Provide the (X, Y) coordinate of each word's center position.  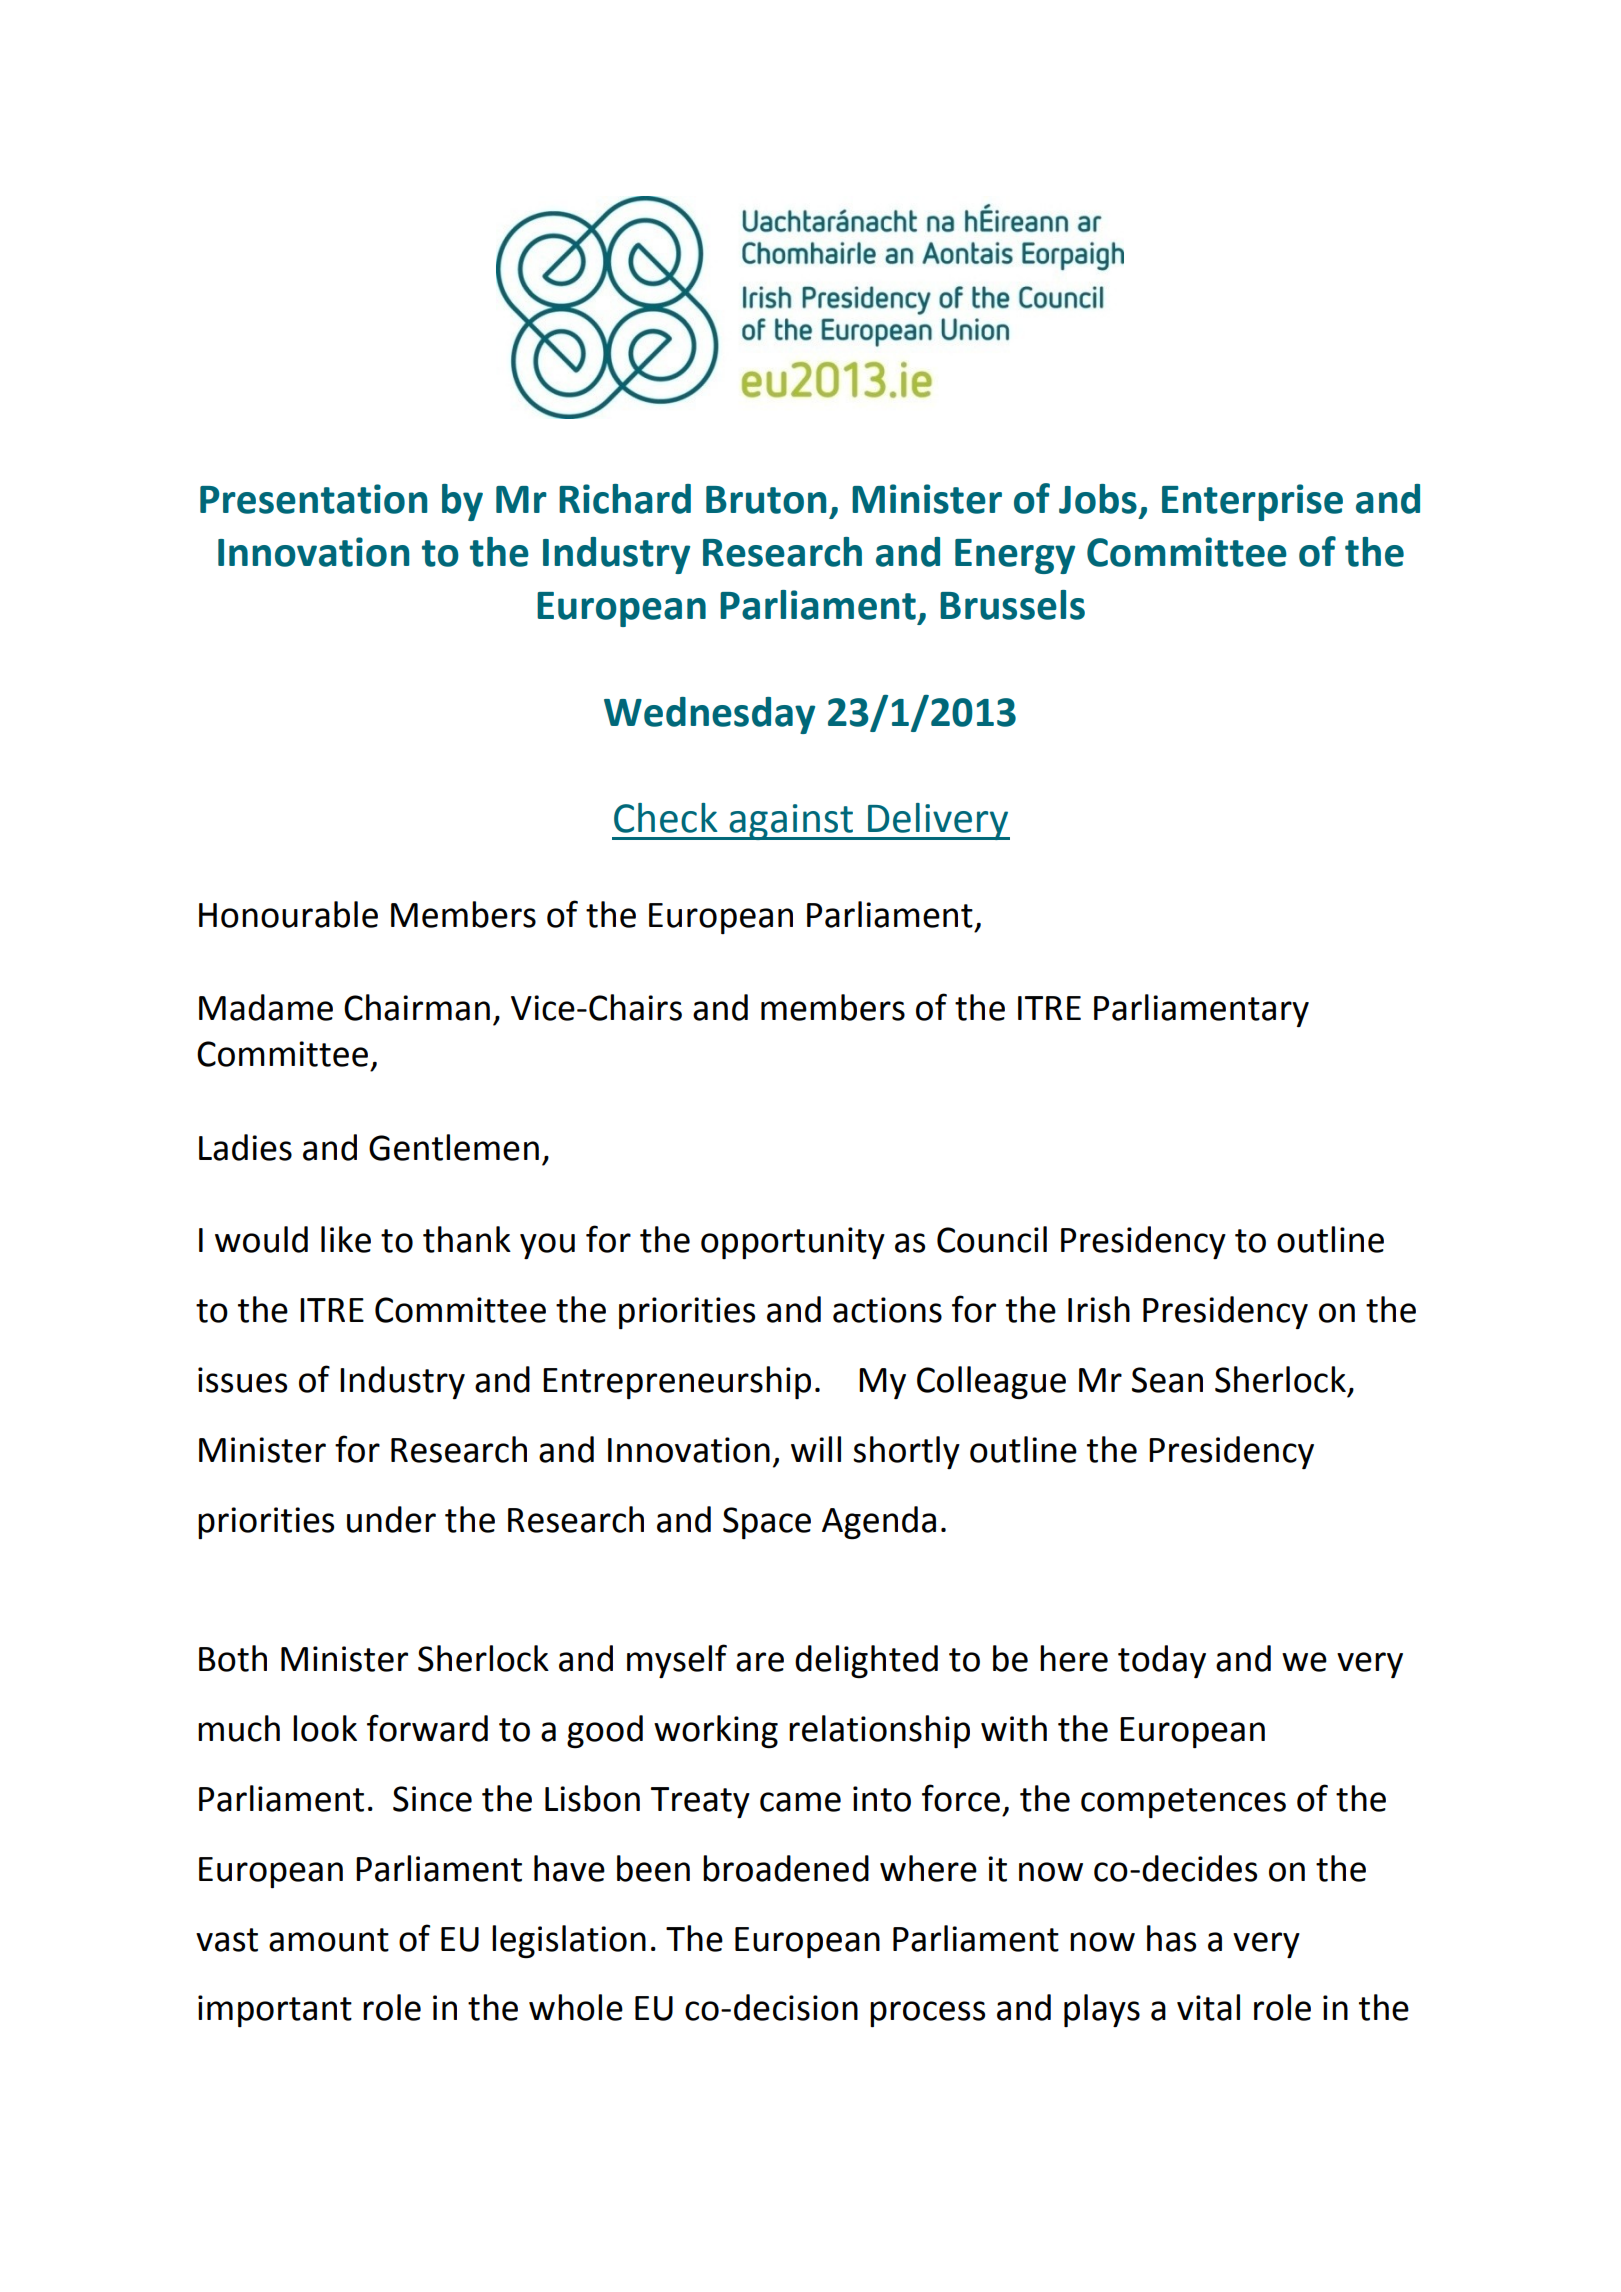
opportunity (793, 1243)
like (346, 1239)
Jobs (1098, 499)
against (791, 822)
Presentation (313, 499)
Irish (1099, 1309)
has (1171, 1938)
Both (233, 1658)
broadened (786, 1868)
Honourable (288, 914)
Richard (625, 499)
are (760, 1662)
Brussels (1012, 605)
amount (329, 1940)
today (1162, 1661)
